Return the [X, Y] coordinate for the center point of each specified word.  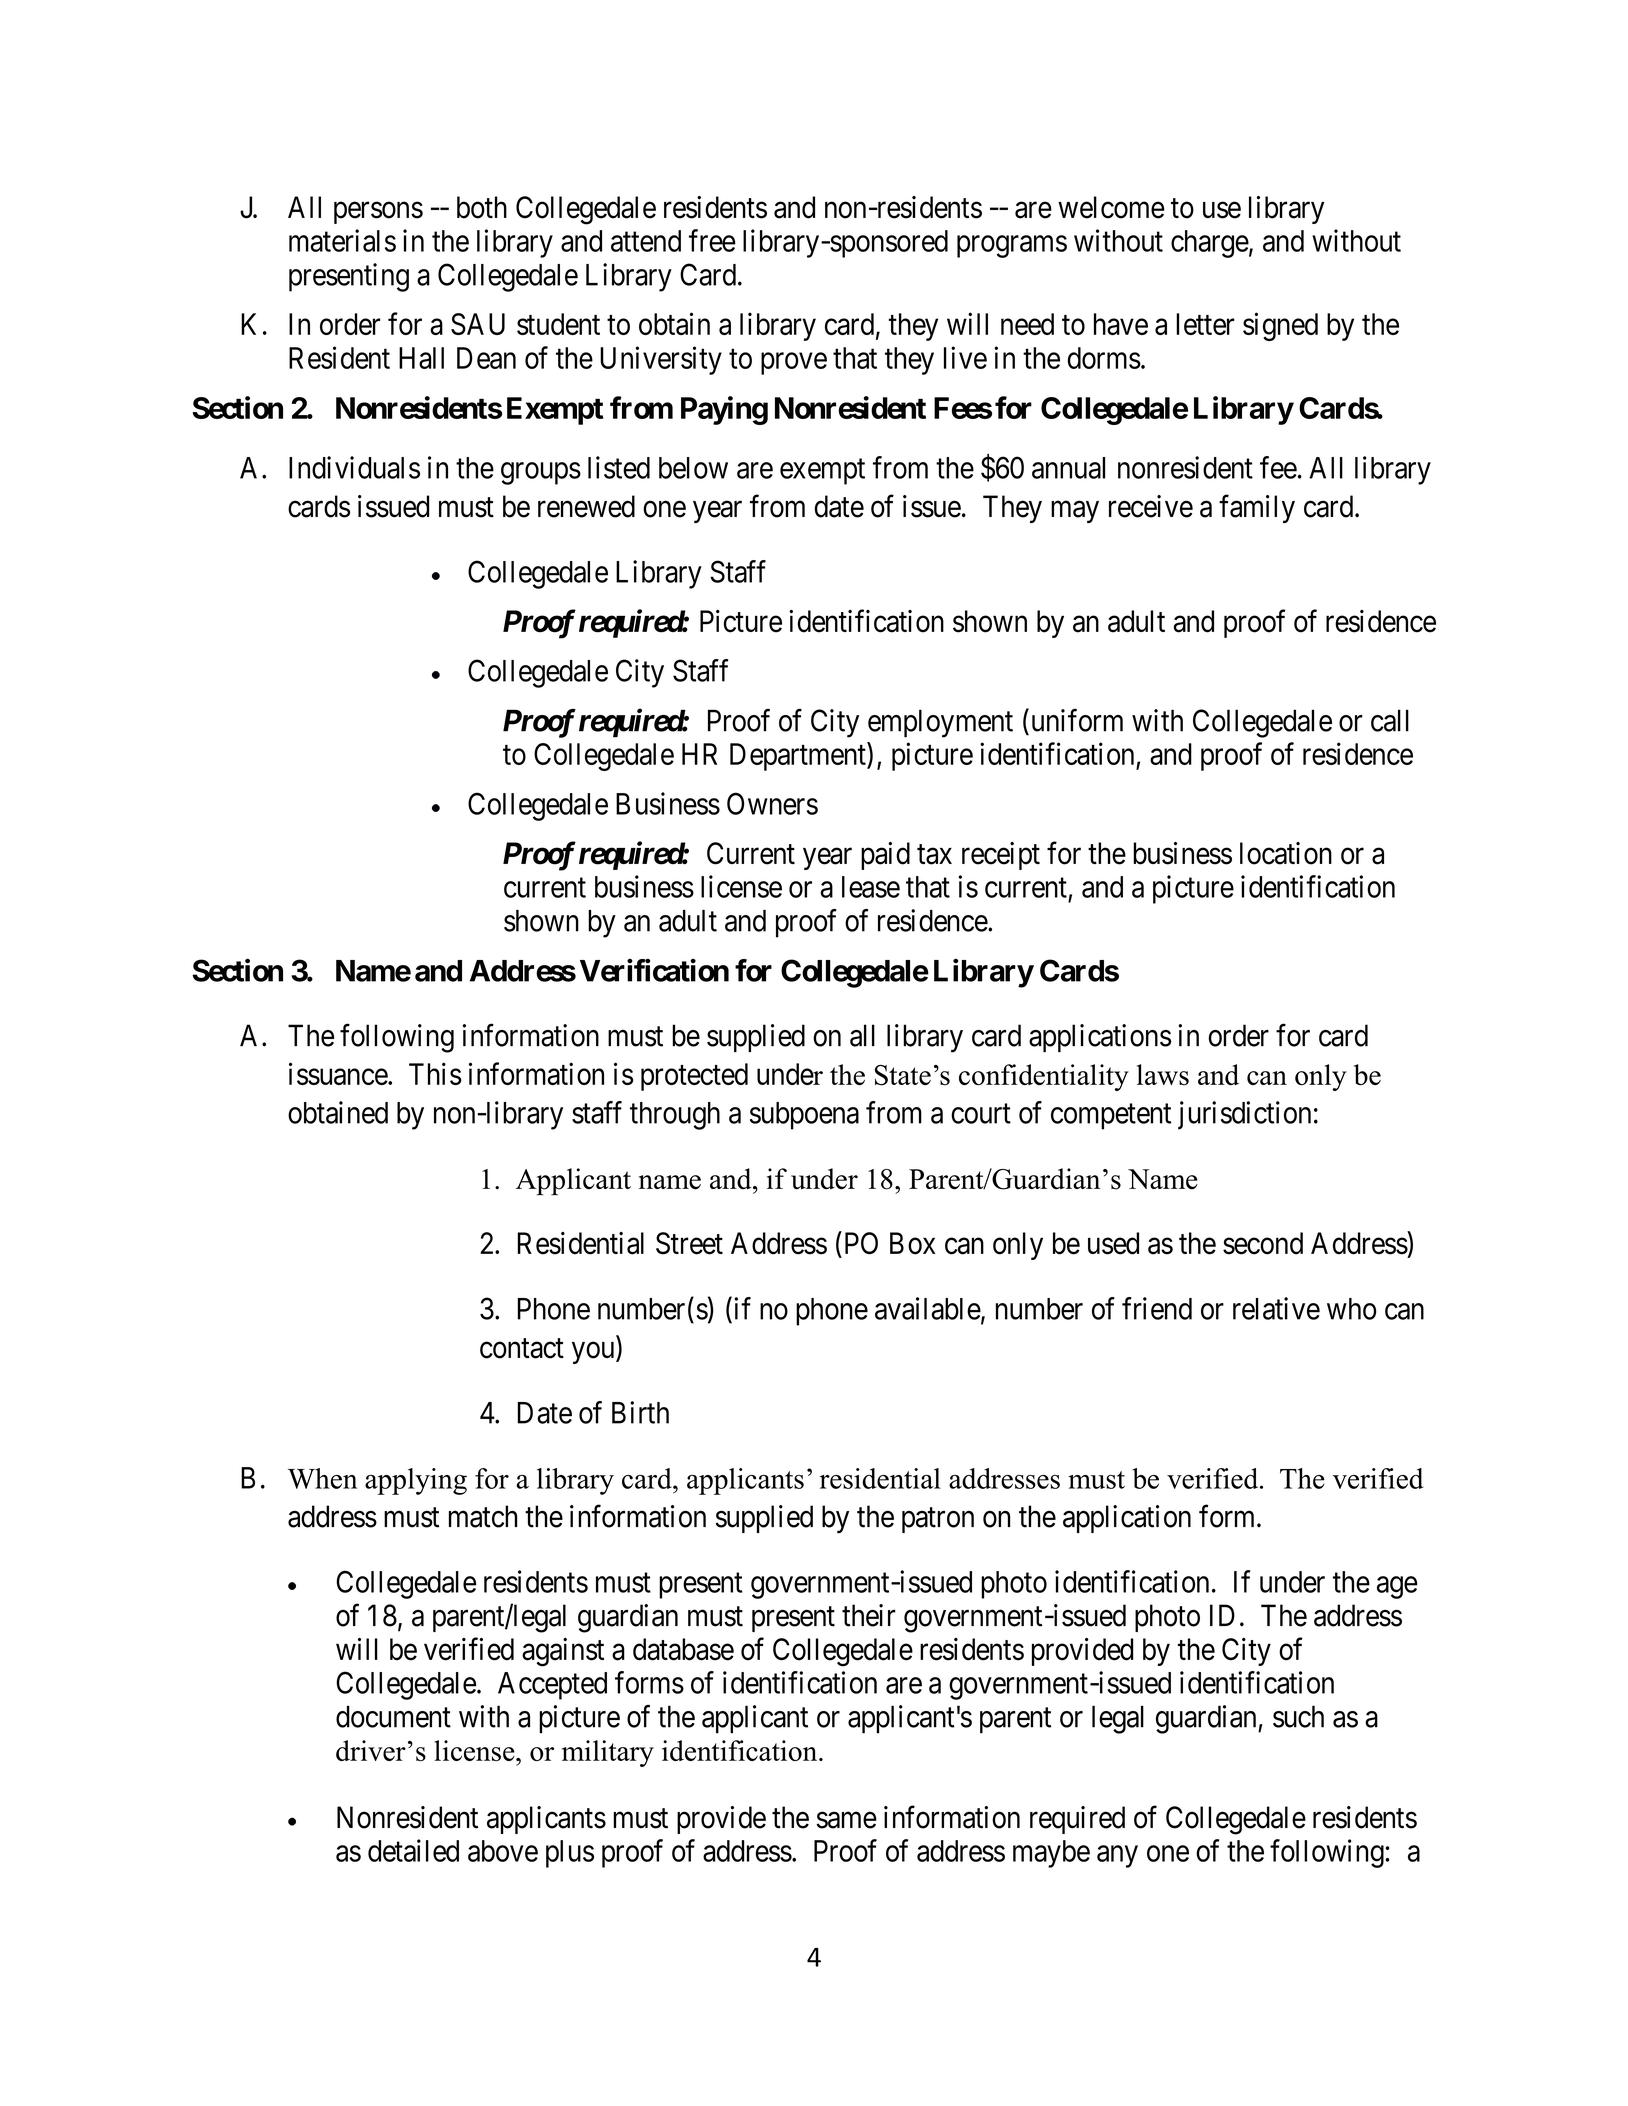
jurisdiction [1244, 1115]
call [1390, 720]
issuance [339, 1073]
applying [416, 1481]
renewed [586, 506]
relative [1276, 1308]
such [1298, 1716]
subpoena [804, 1116]
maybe [1051, 1854]
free [712, 240]
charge [1210, 244]
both [482, 207]
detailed [413, 1850]
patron [938, 1520]
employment [940, 723]
